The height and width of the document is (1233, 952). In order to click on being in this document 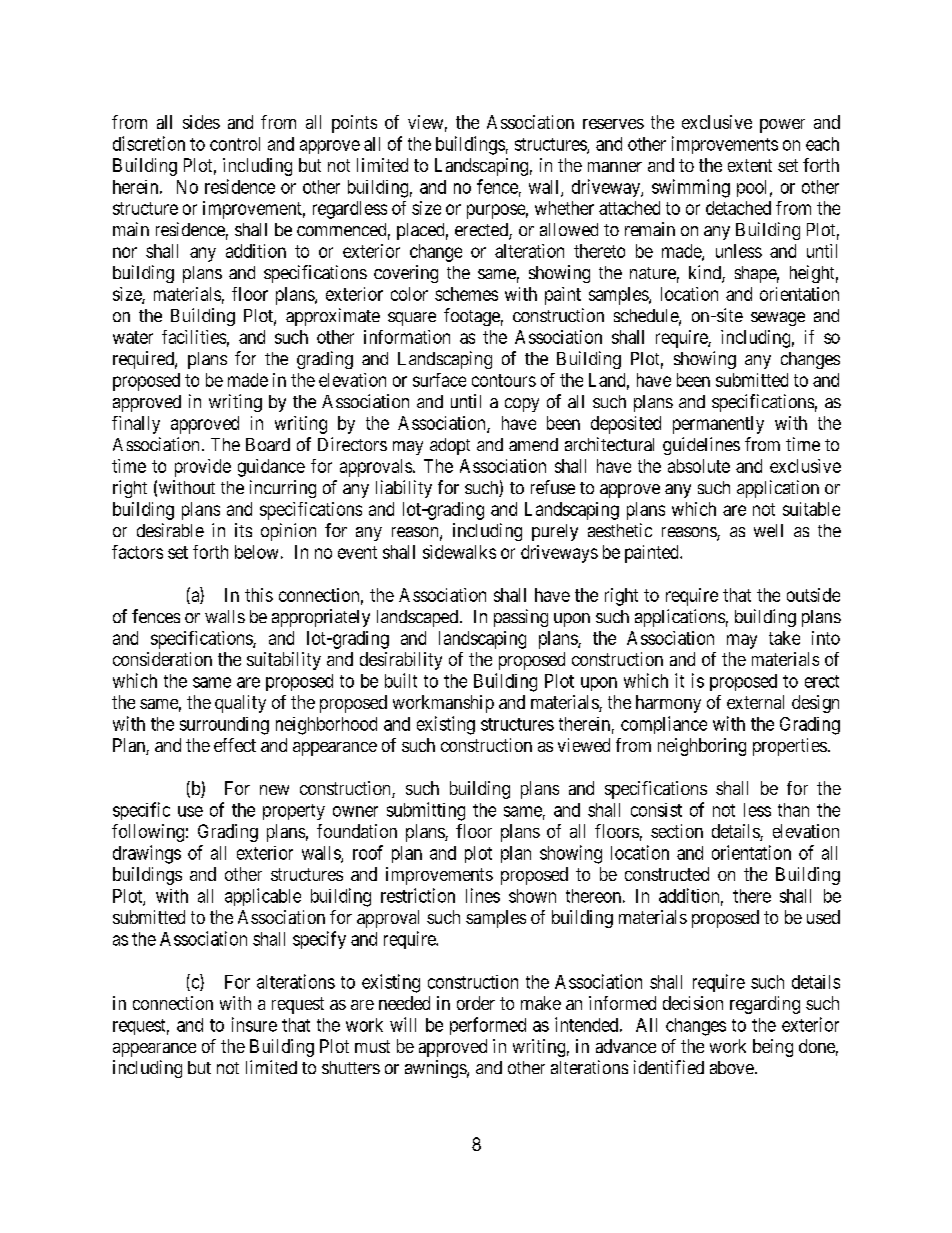, I will do `click(773, 1048)`.
